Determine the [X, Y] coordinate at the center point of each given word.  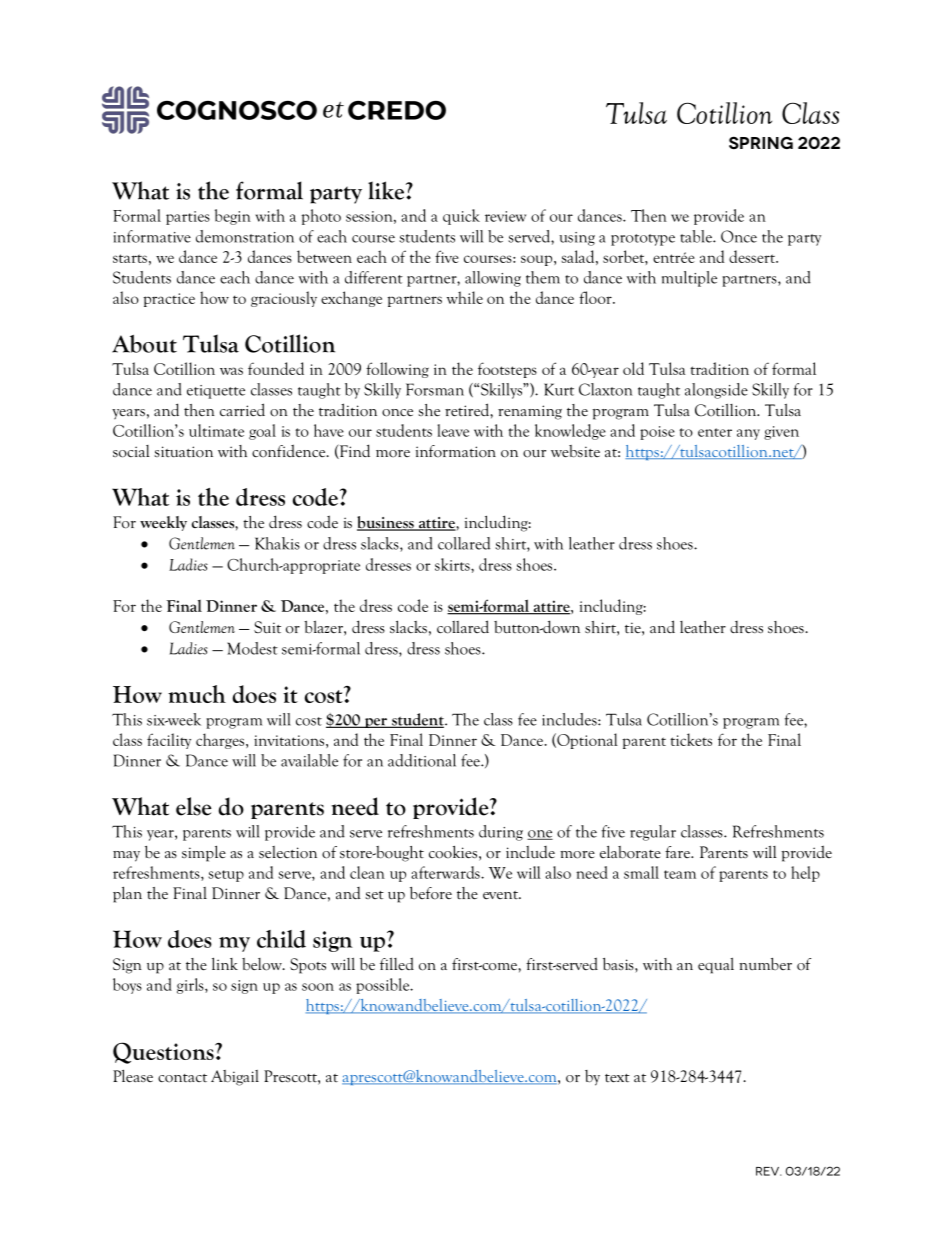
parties [188, 218]
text [617, 1078]
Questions [164, 1053]
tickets [691, 739]
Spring [761, 142]
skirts [453, 564]
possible [384, 986]
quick [461, 217]
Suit [267, 627]
